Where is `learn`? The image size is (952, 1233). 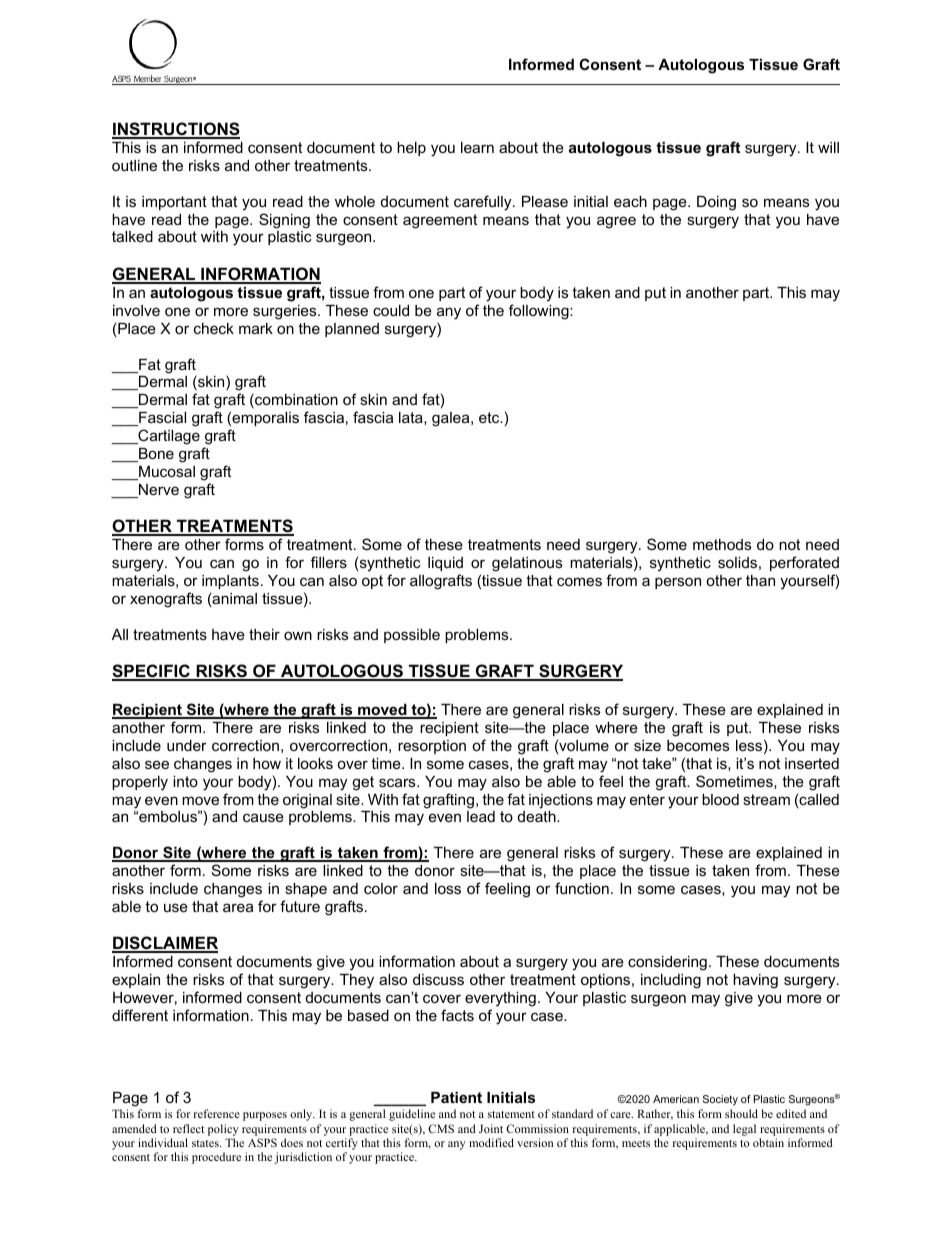
learn is located at coordinates (477, 147).
